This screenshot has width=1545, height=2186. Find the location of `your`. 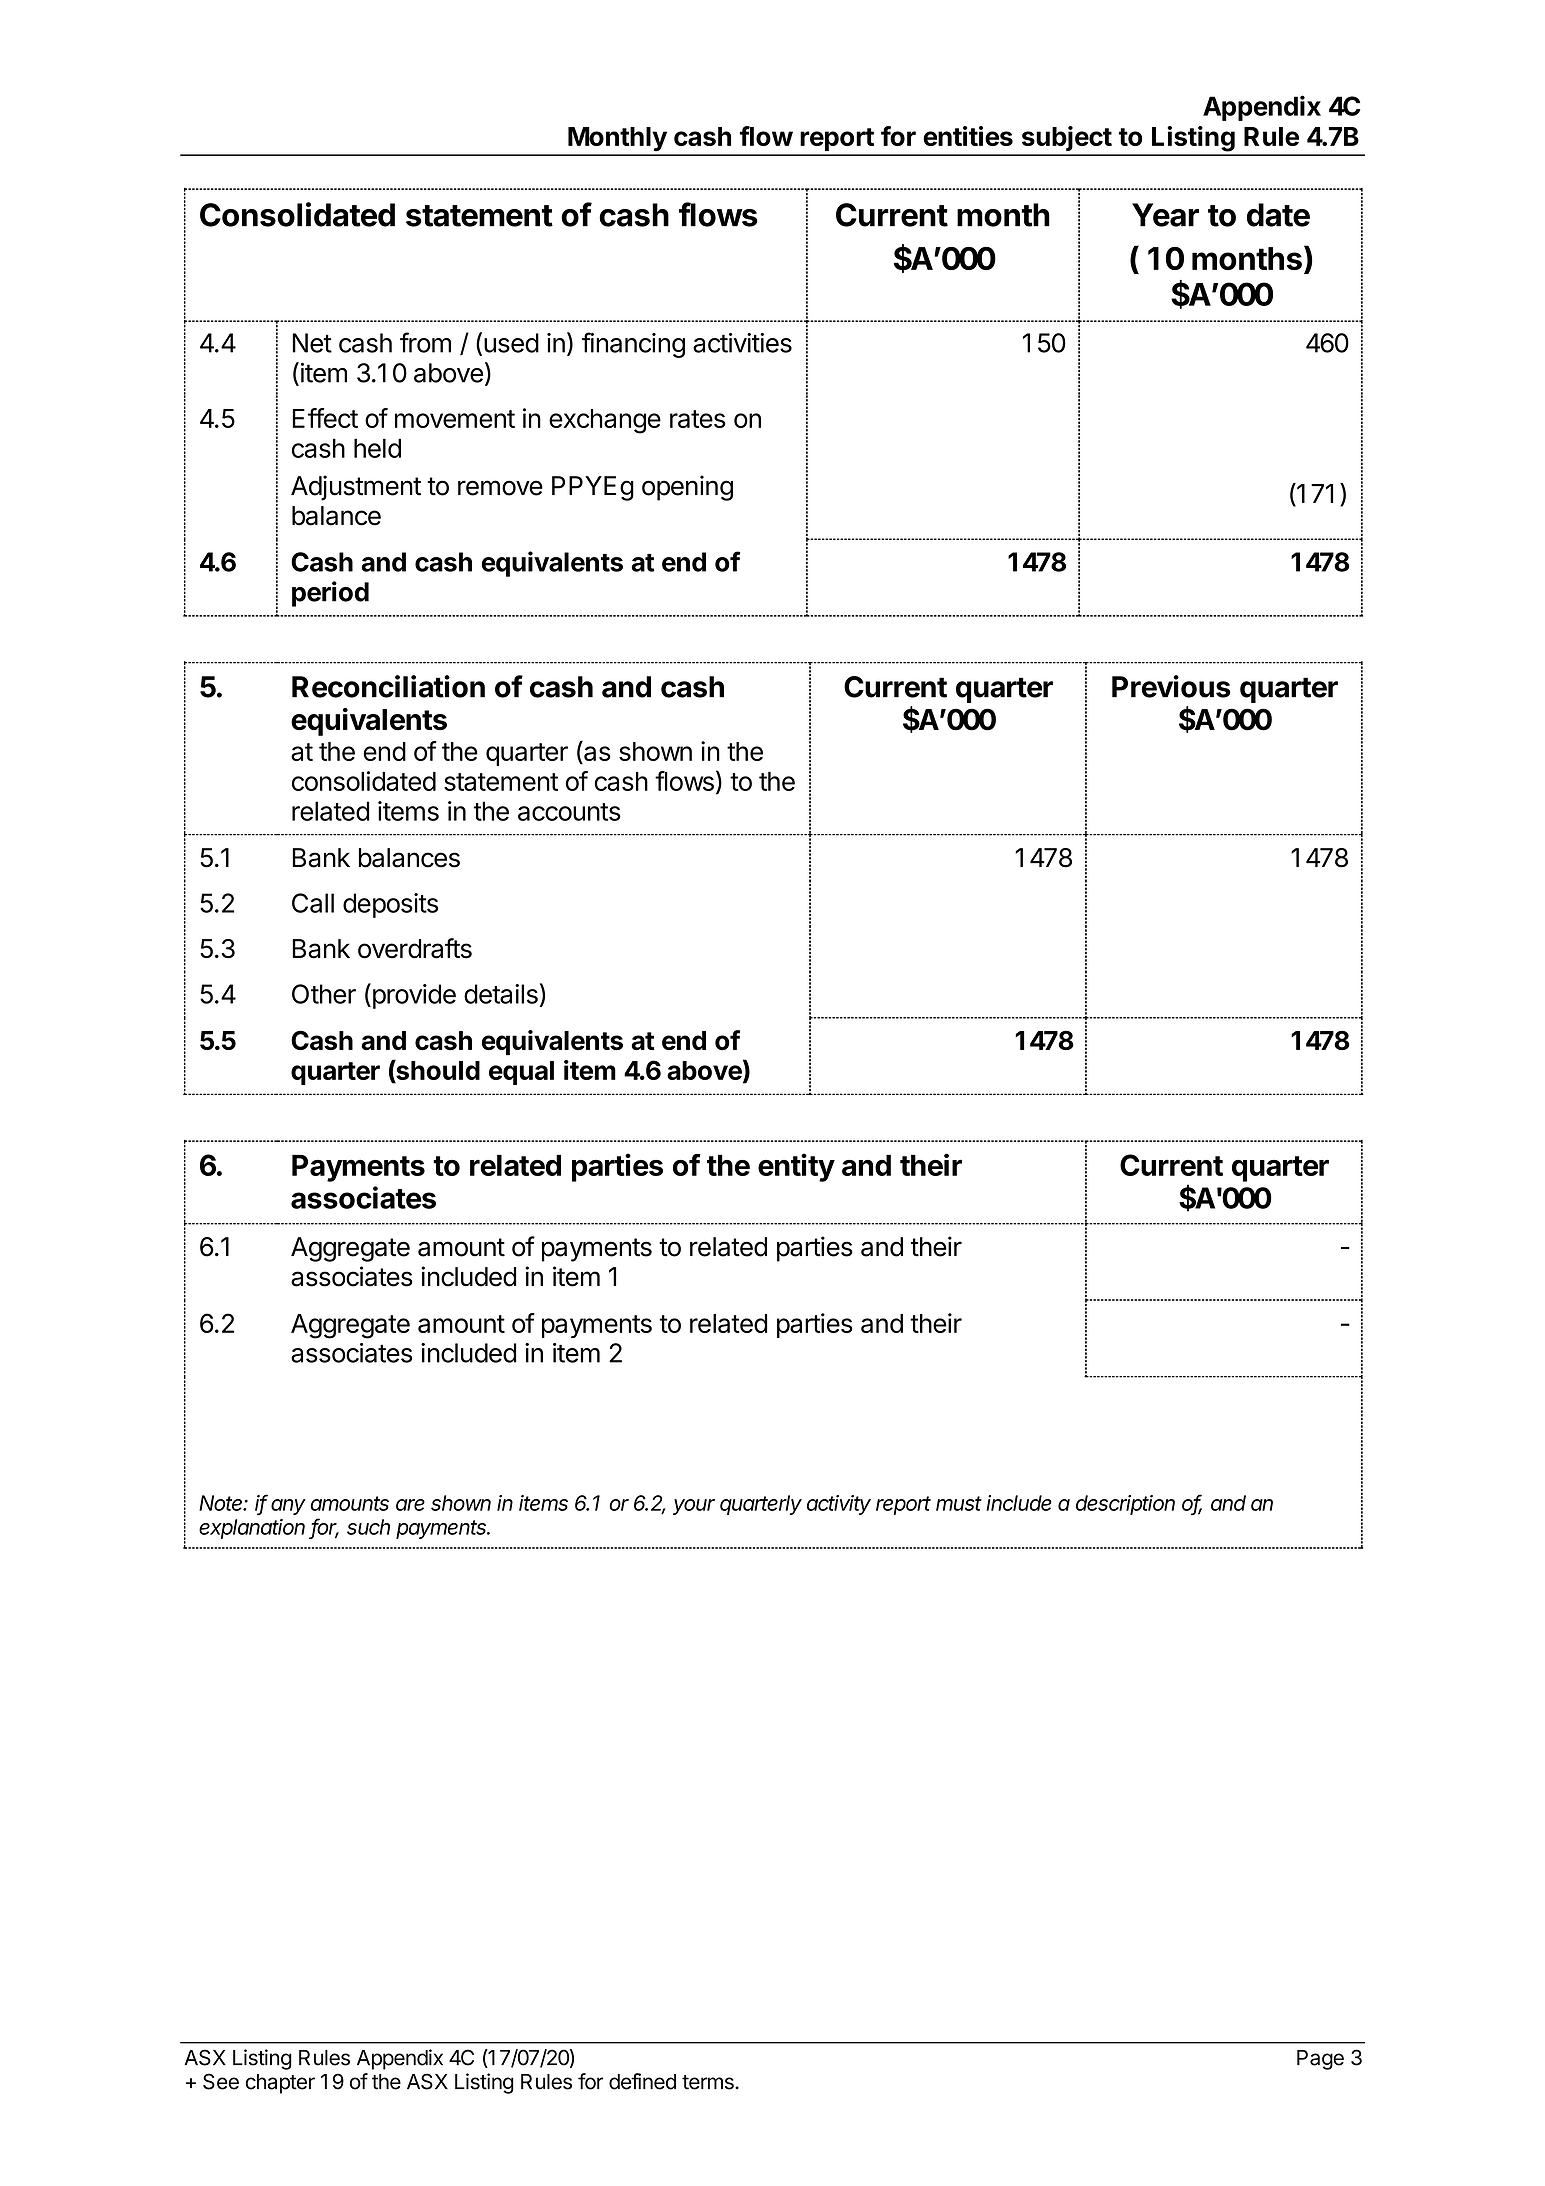

your is located at coordinates (694, 1507).
